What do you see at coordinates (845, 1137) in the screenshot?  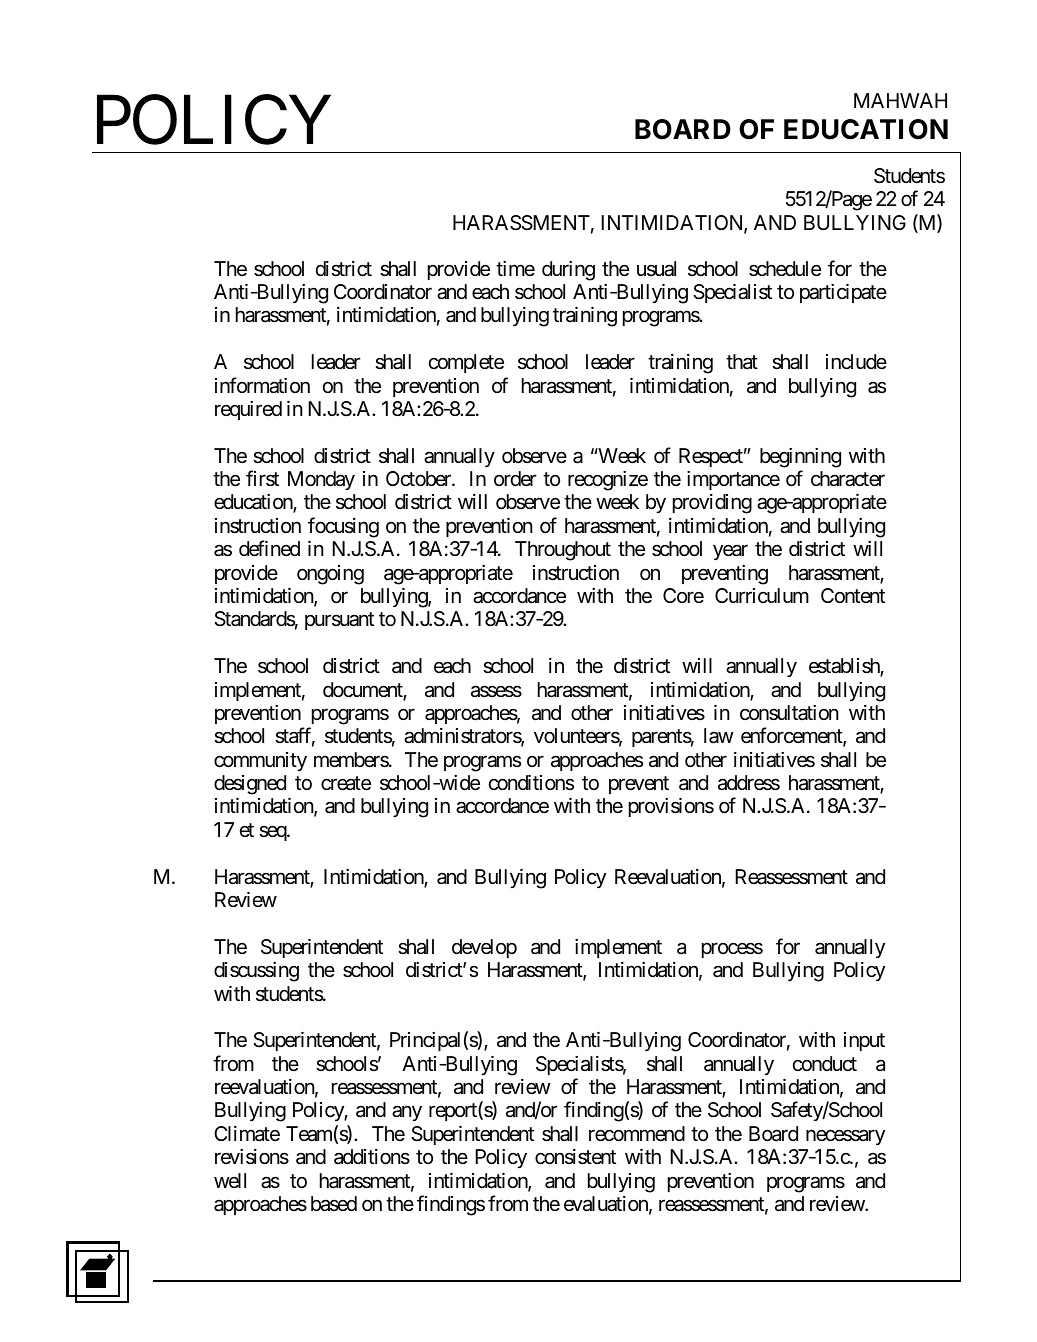 I see `necessary` at bounding box center [845, 1137].
